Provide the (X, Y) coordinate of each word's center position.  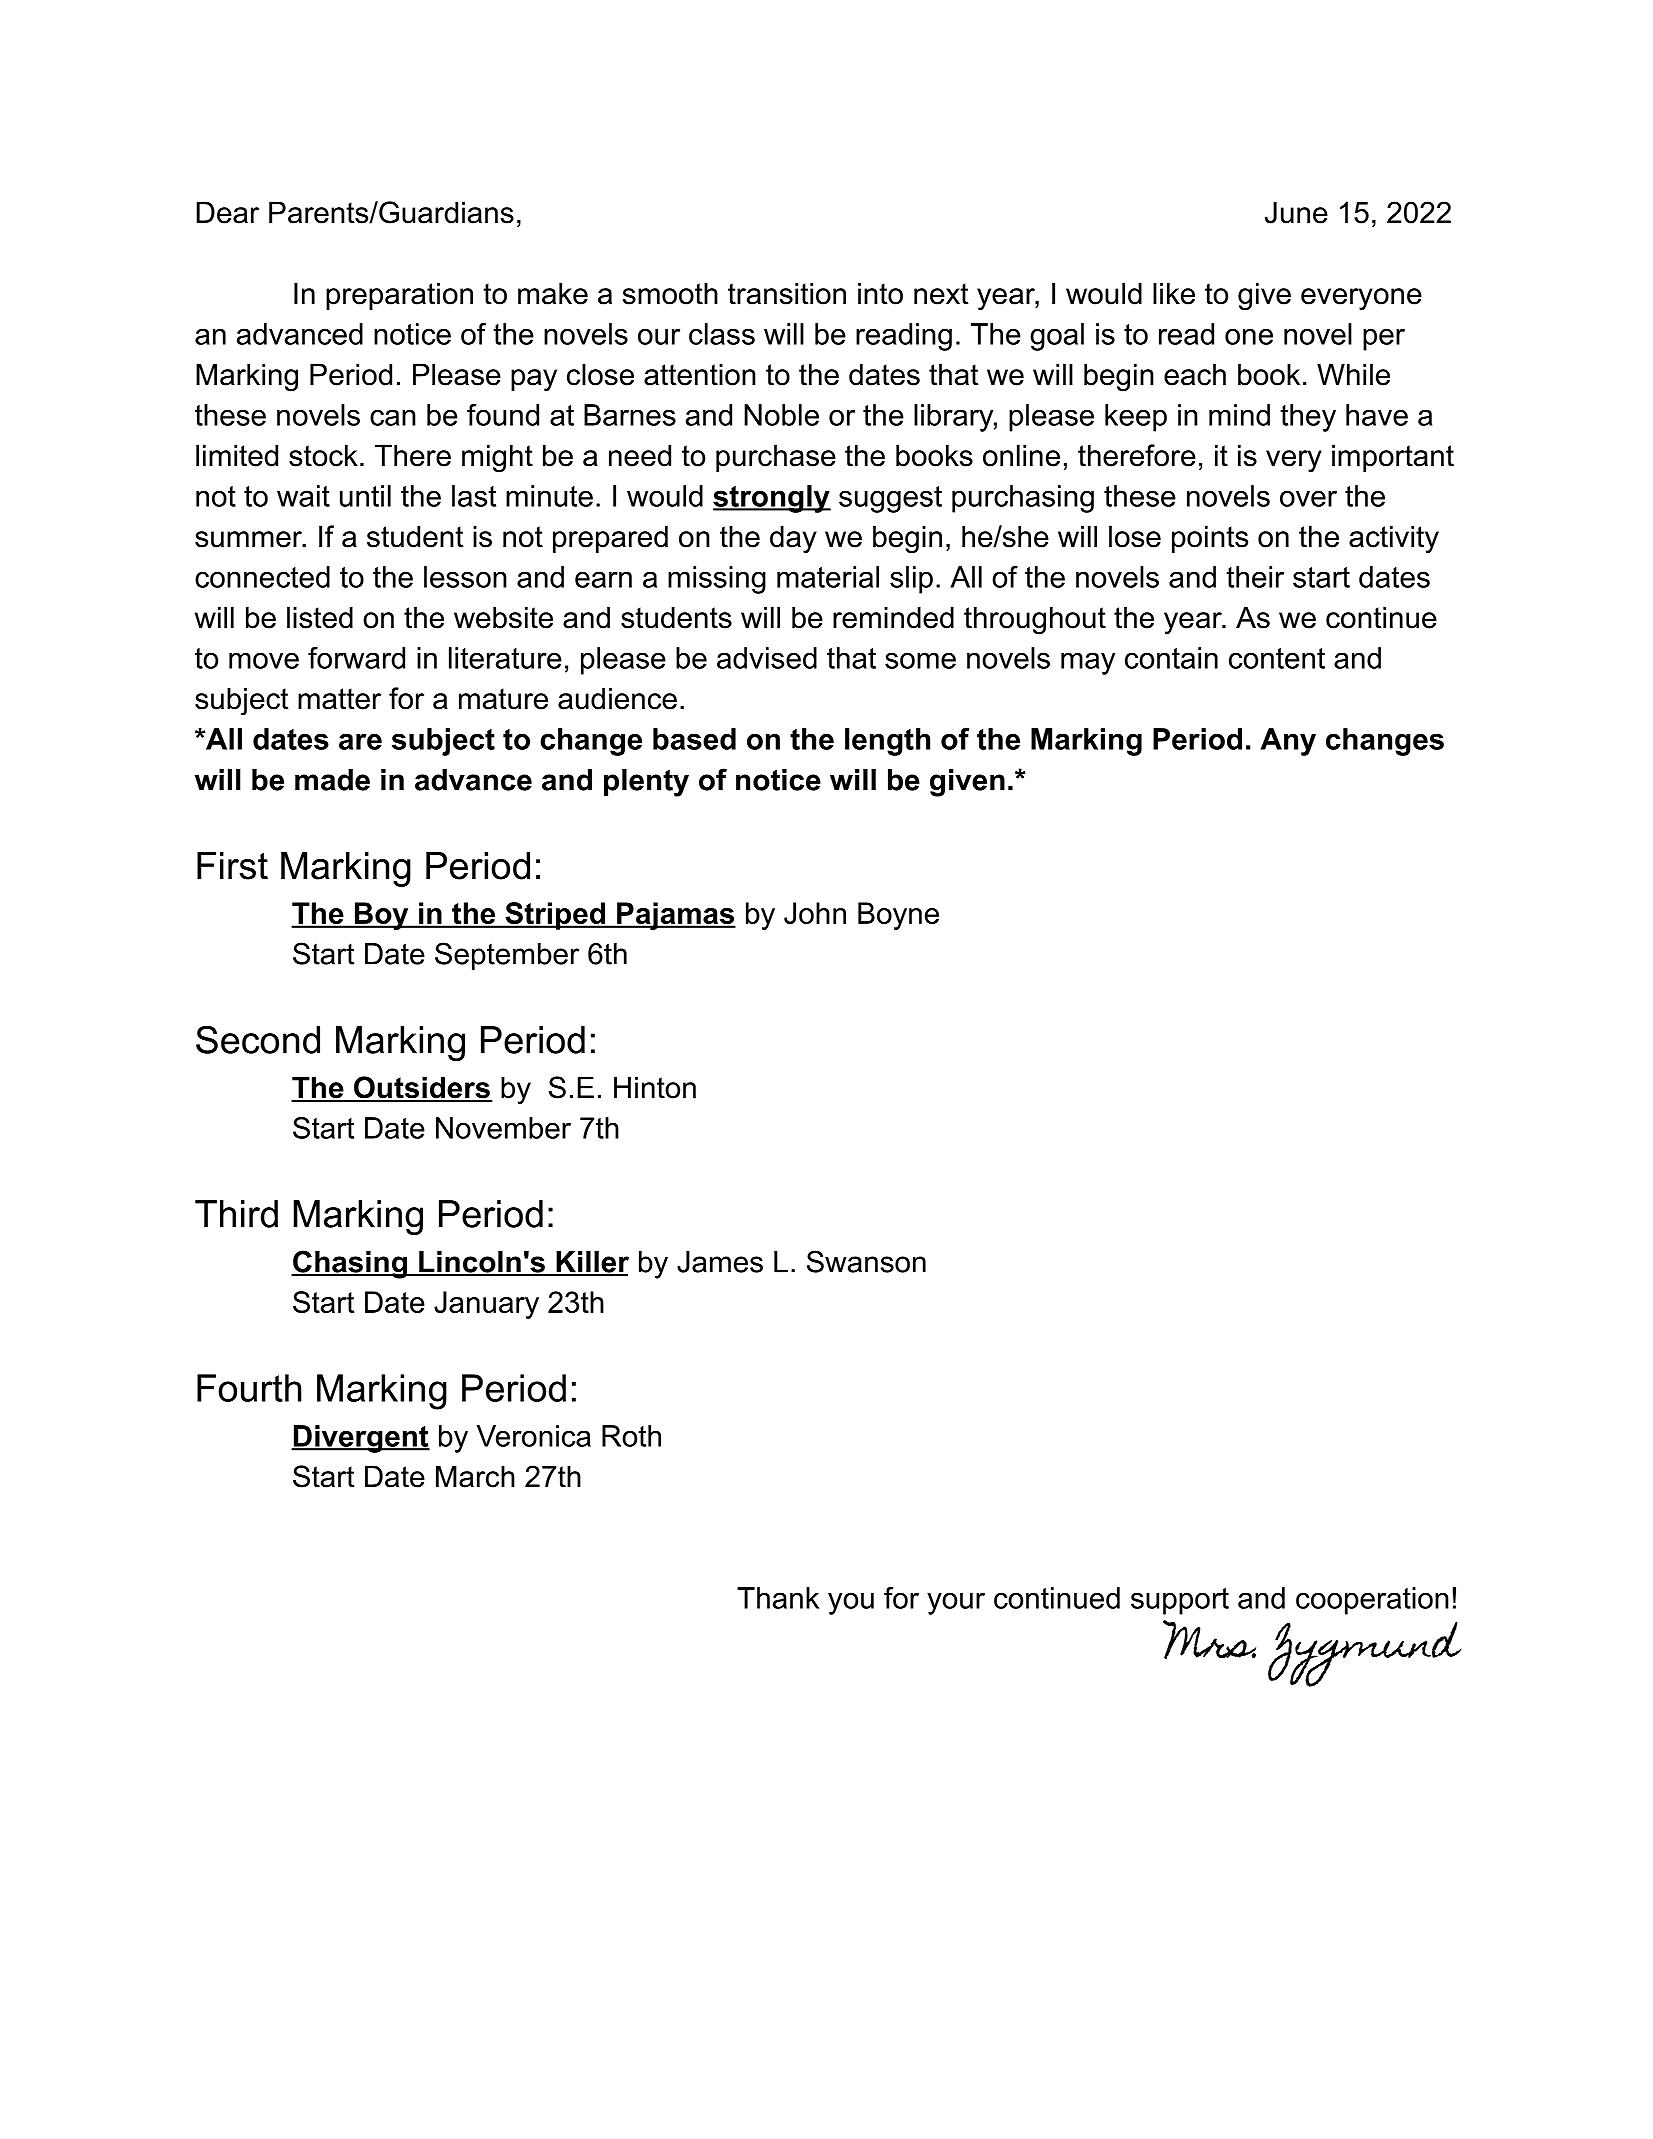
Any (1288, 742)
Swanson (866, 1261)
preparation (399, 296)
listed (320, 617)
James (720, 1262)
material (828, 577)
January (486, 1305)
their (1255, 577)
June (1296, 212)
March (475, 1476)
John (815, 913)
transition (787, 293)
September (507, 956)
